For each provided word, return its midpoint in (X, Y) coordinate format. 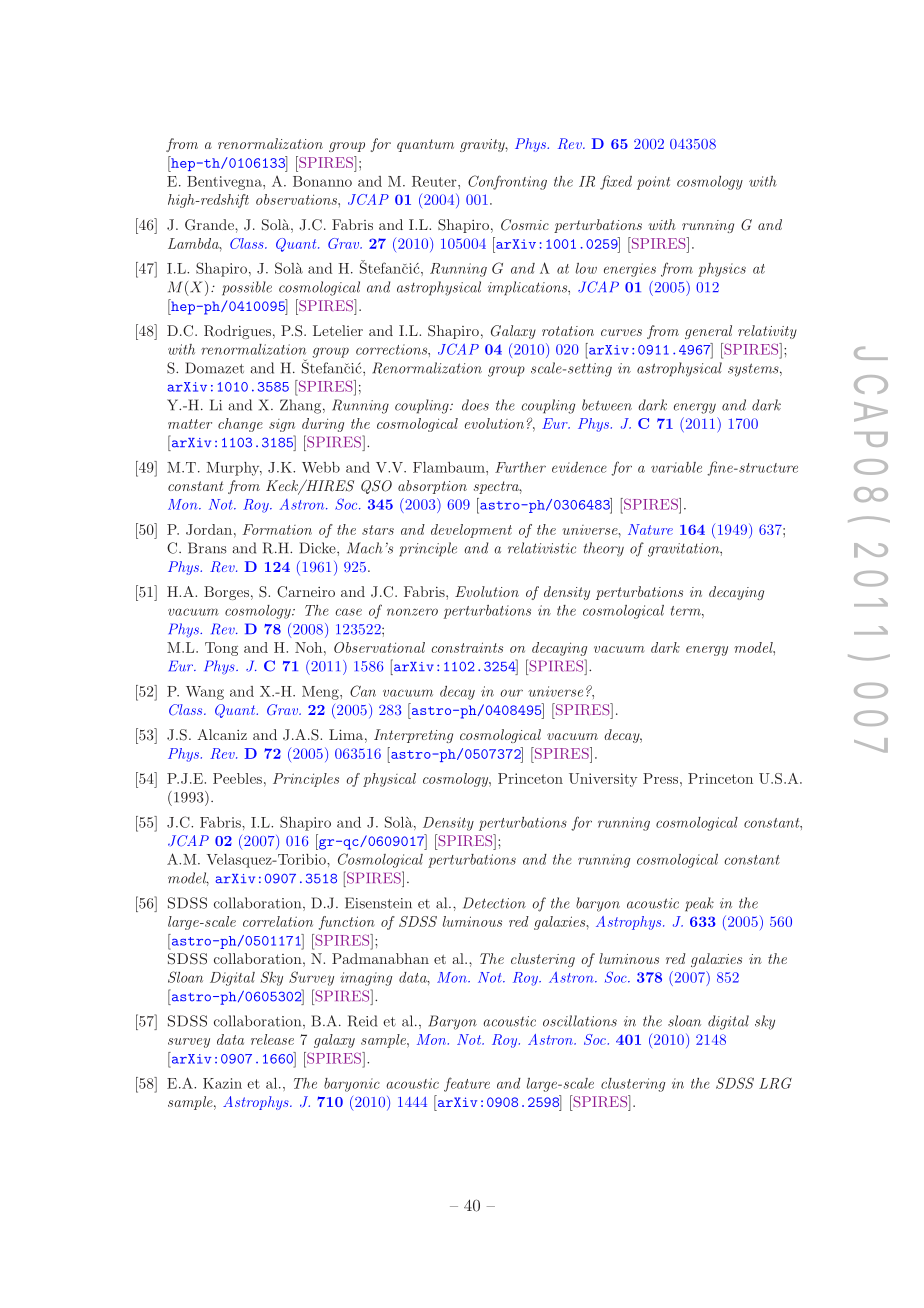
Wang (205, 693)
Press (662, 778)
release (272, 1039)
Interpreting (413, 736)
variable (676, 467)
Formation (277, 529)
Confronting (507, 182)
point (653, 183)
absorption (432, 487)
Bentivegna (225, 183)
